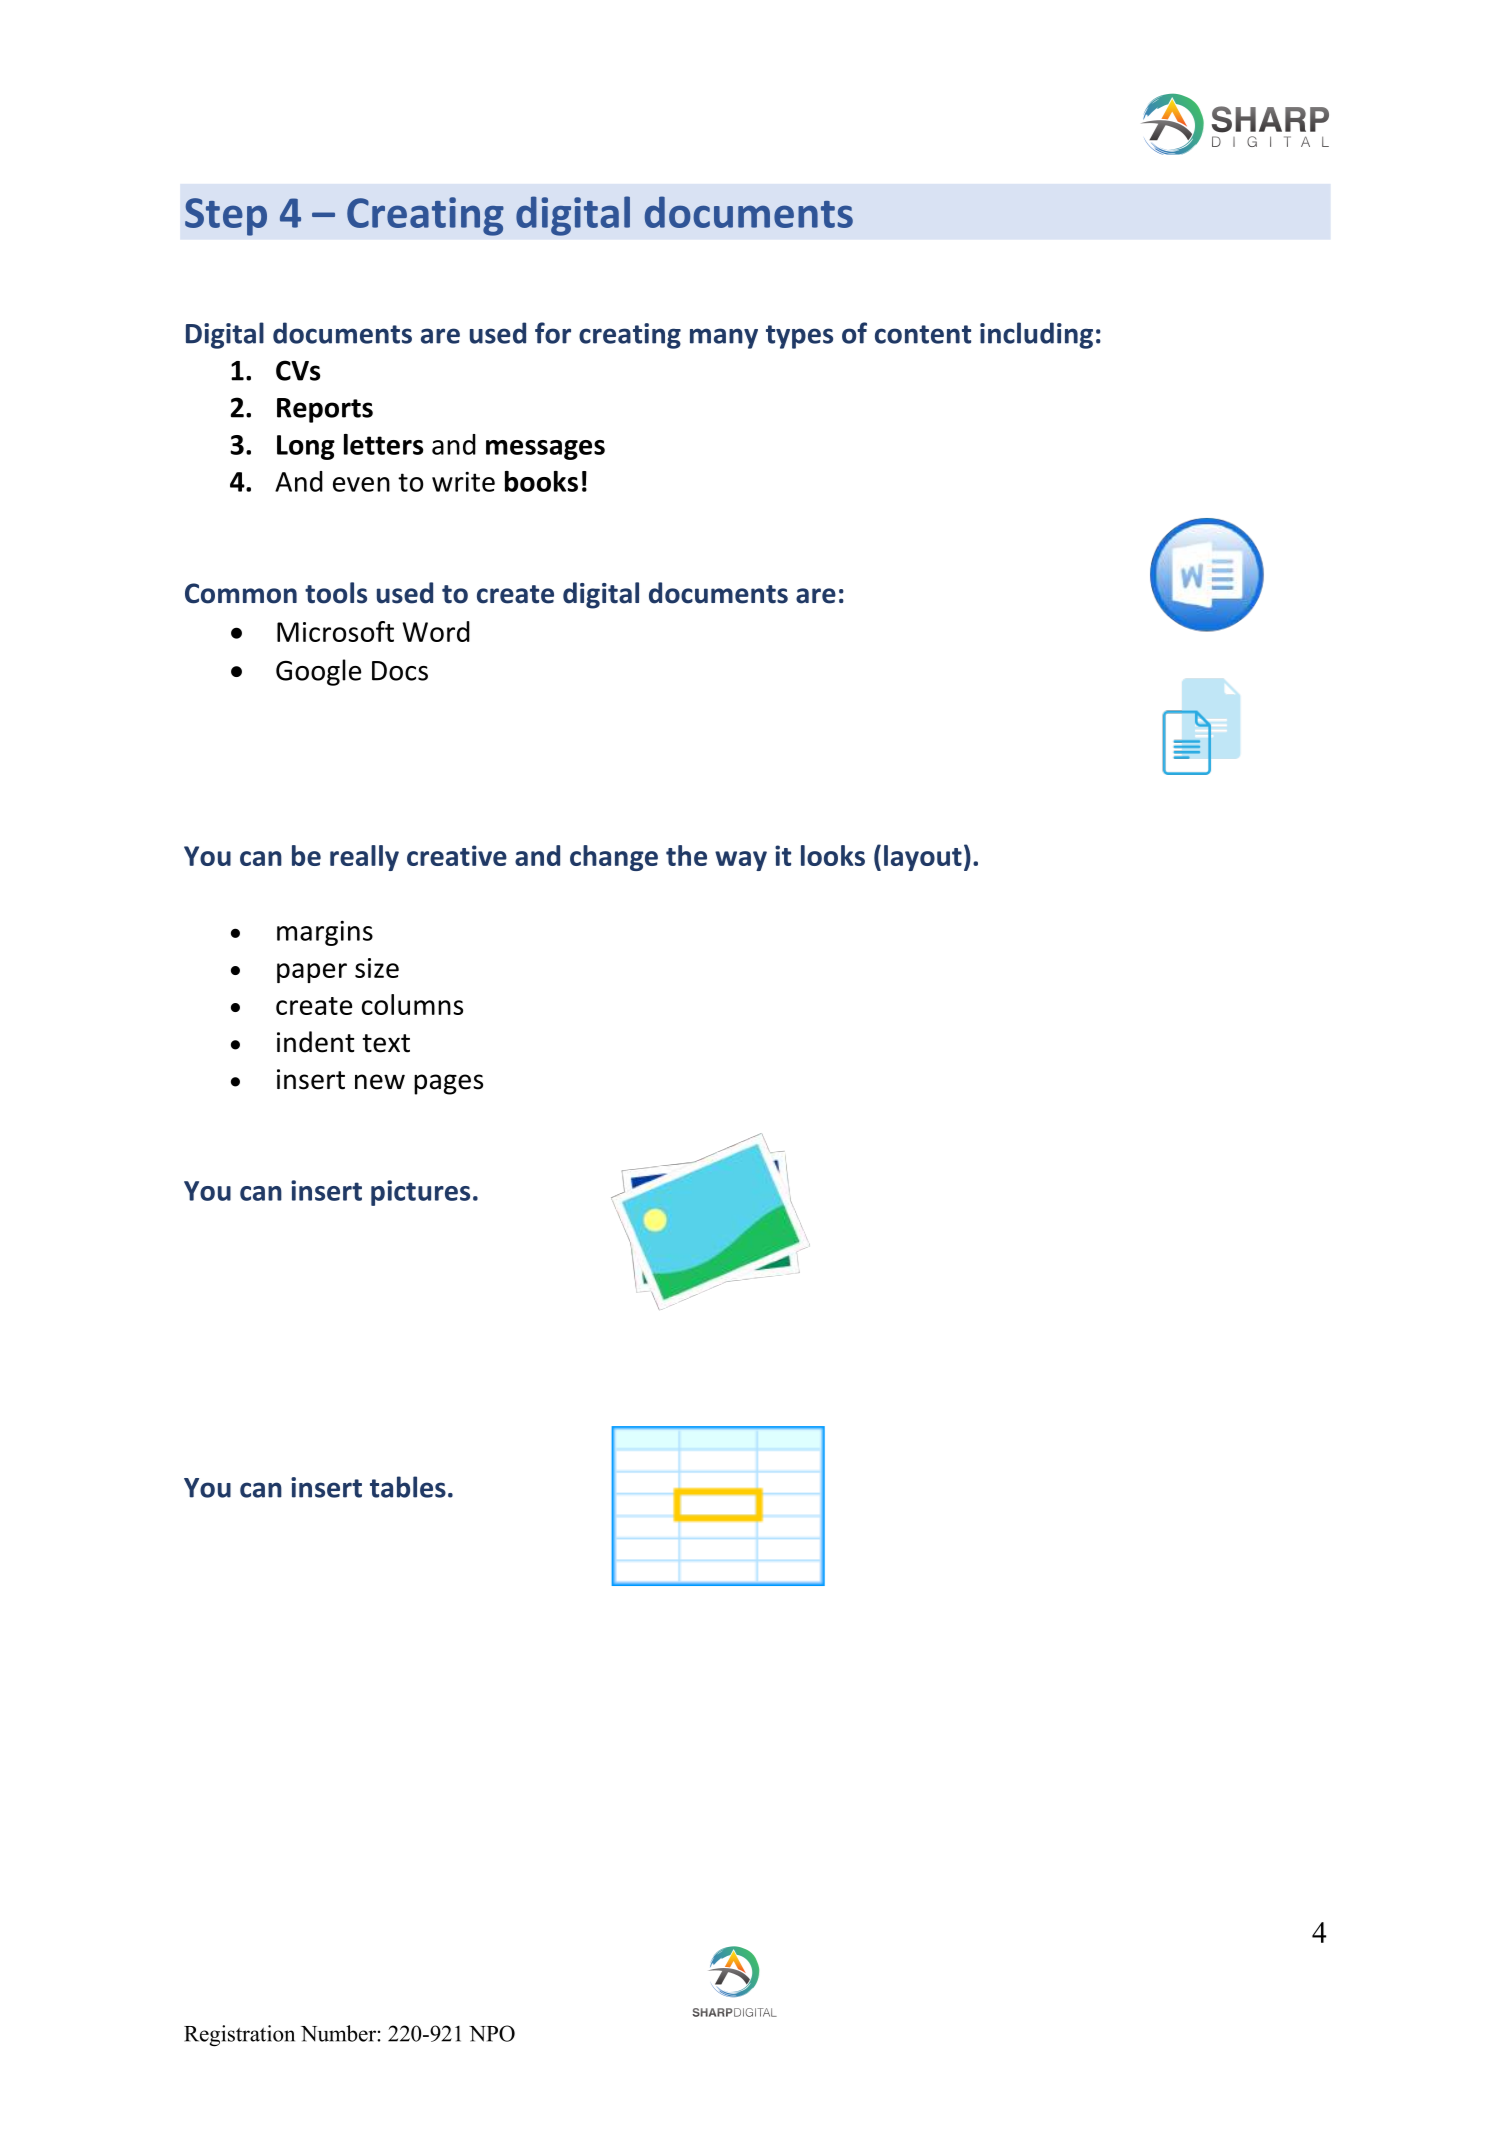 The width and height of the image is (1509, 2134). I want to click on looks, so click(833, 855).
